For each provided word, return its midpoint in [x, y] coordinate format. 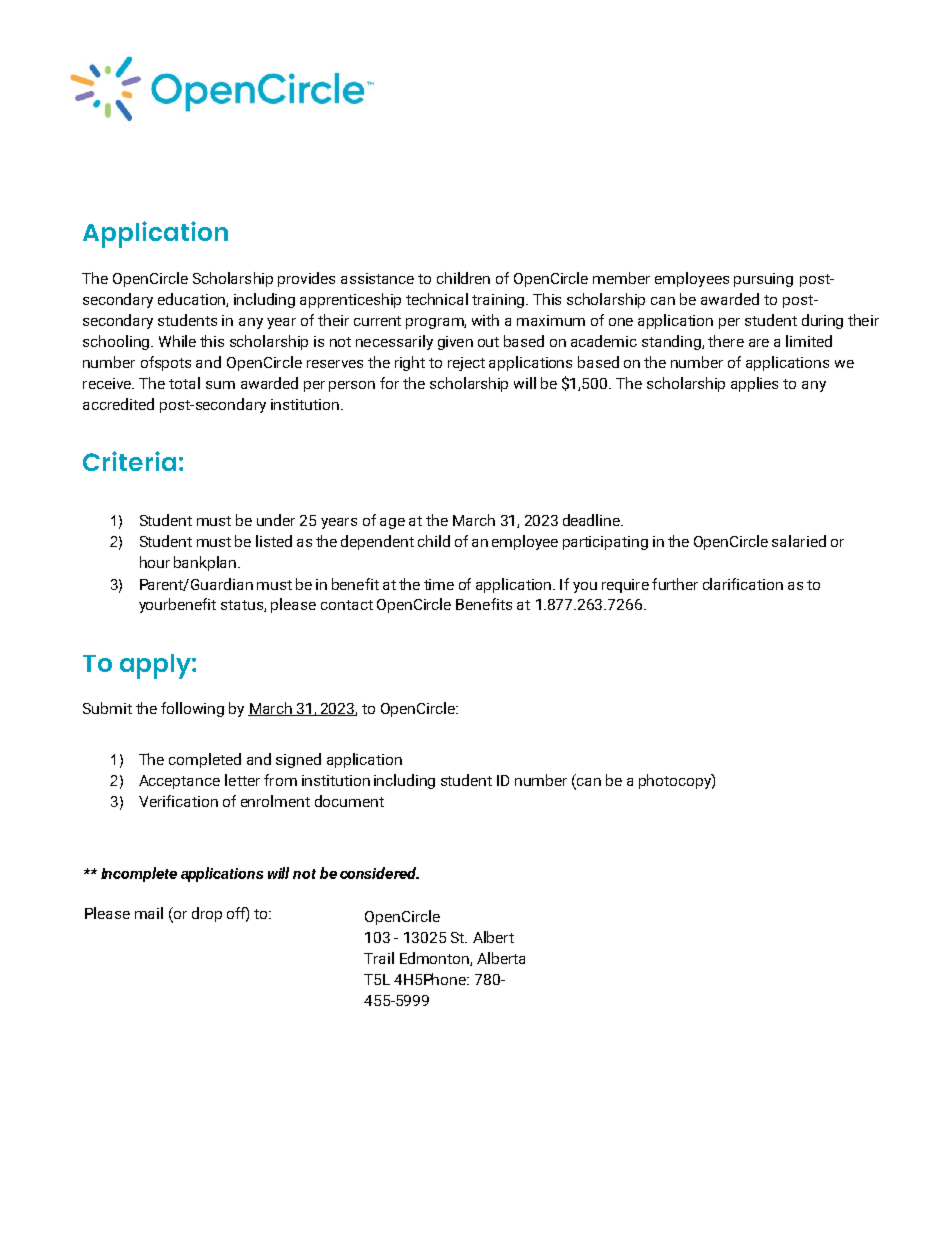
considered [379, 873]
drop [207, 914]
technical [437, 299]
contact [347, 605]
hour [155, 562]
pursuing [763, 280]
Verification [178, 801]
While [177, 341]
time [439, 584]
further [675, 584]
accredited [118, 404]
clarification [743, 584]
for [389, 383]
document [349, 801]
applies [754, 384]
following [192, 709]
